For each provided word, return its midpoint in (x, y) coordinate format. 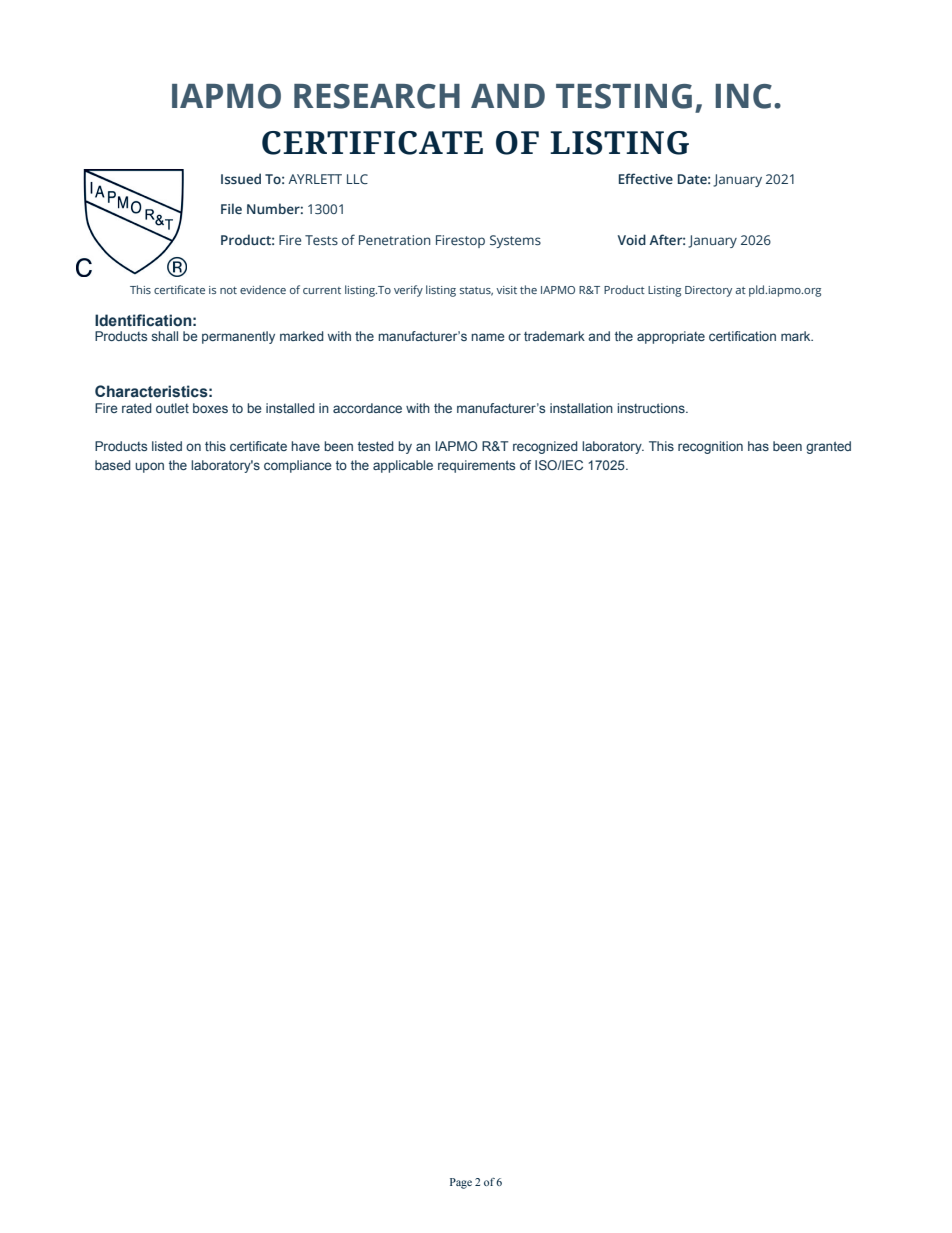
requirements (476, 466)
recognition (710, 447)
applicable (403, 466)
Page (461, 1183)
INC (743, 96)
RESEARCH (377, 96)
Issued (241, 178)
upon (149, 467)
